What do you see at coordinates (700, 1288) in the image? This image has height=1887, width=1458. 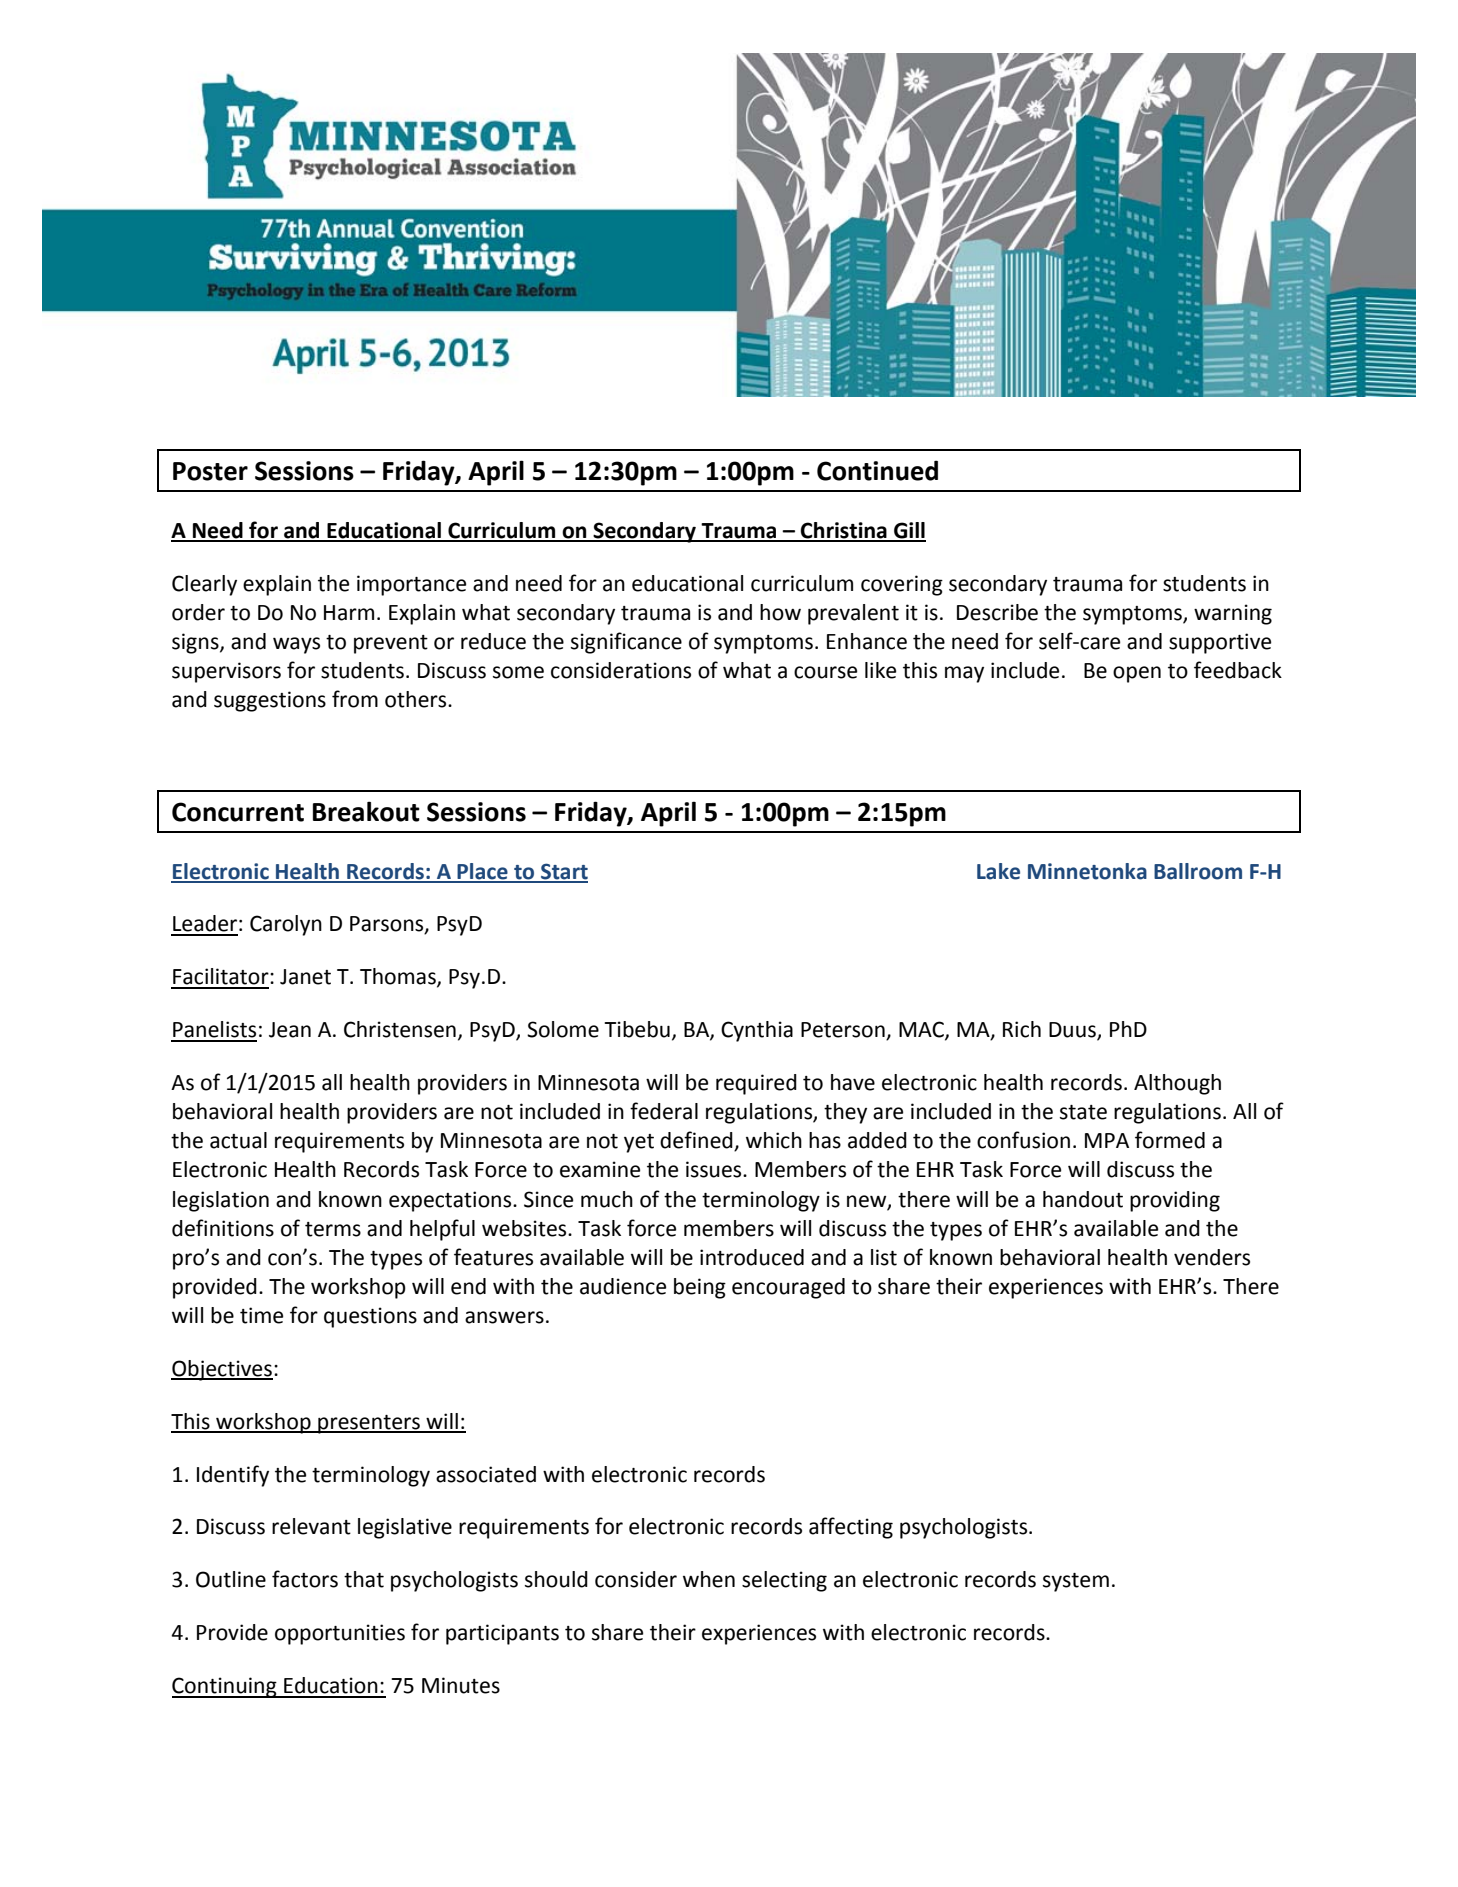 I see `being` at bounding box center [700, 1288].
